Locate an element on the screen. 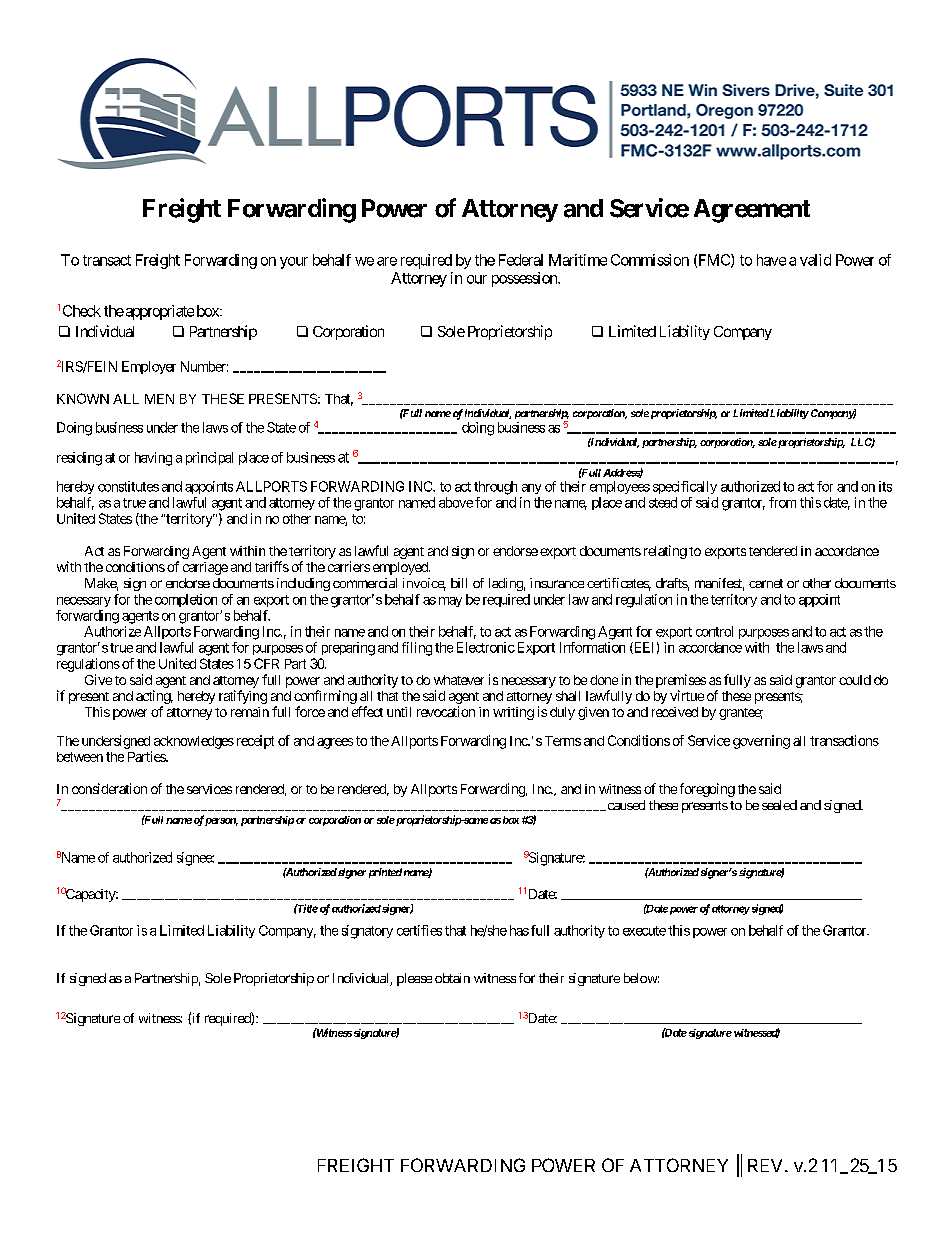 The image size is (952, 1233). Federal is located at coordinates (521, 260).
